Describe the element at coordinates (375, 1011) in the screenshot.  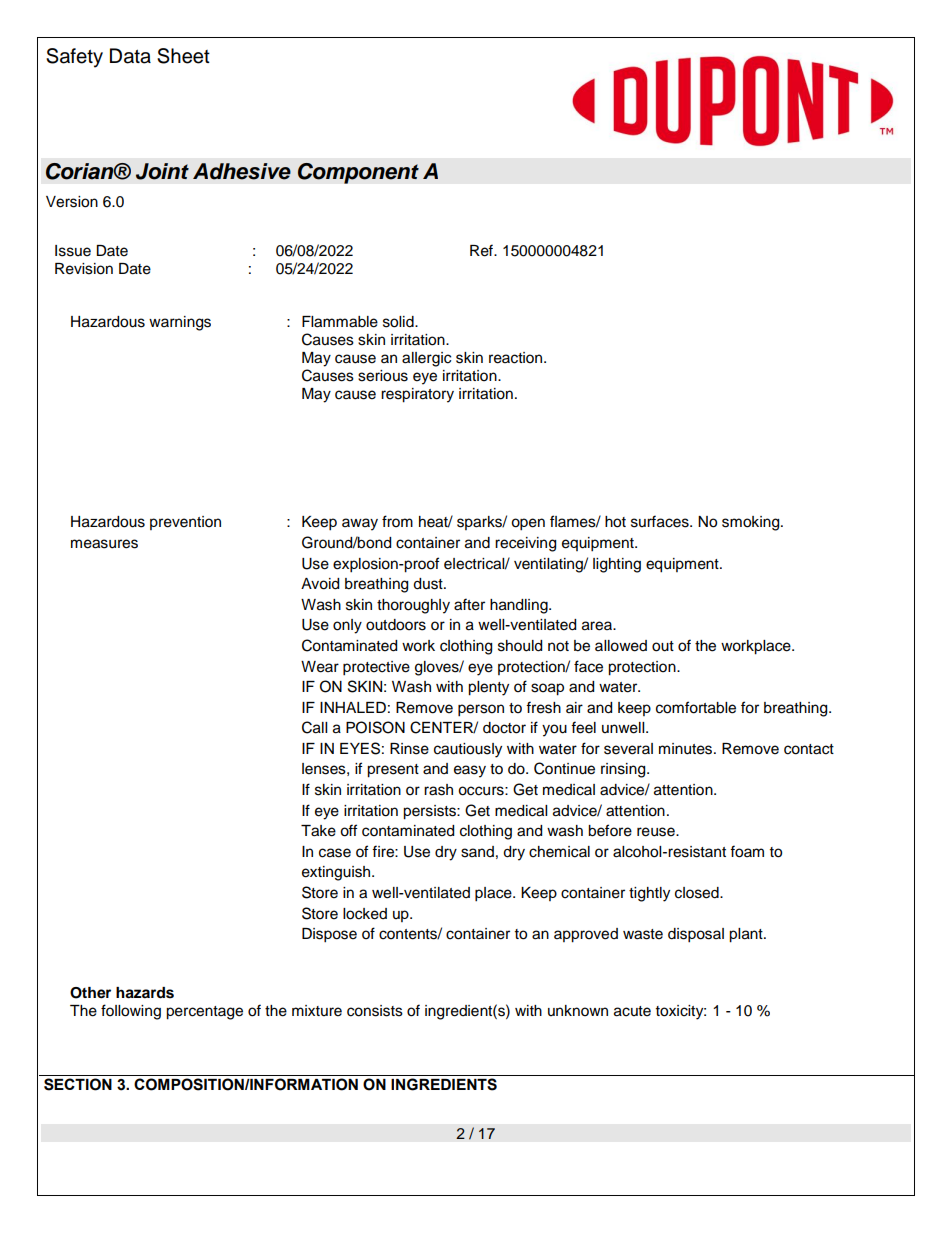
I see `consists` at that location.
